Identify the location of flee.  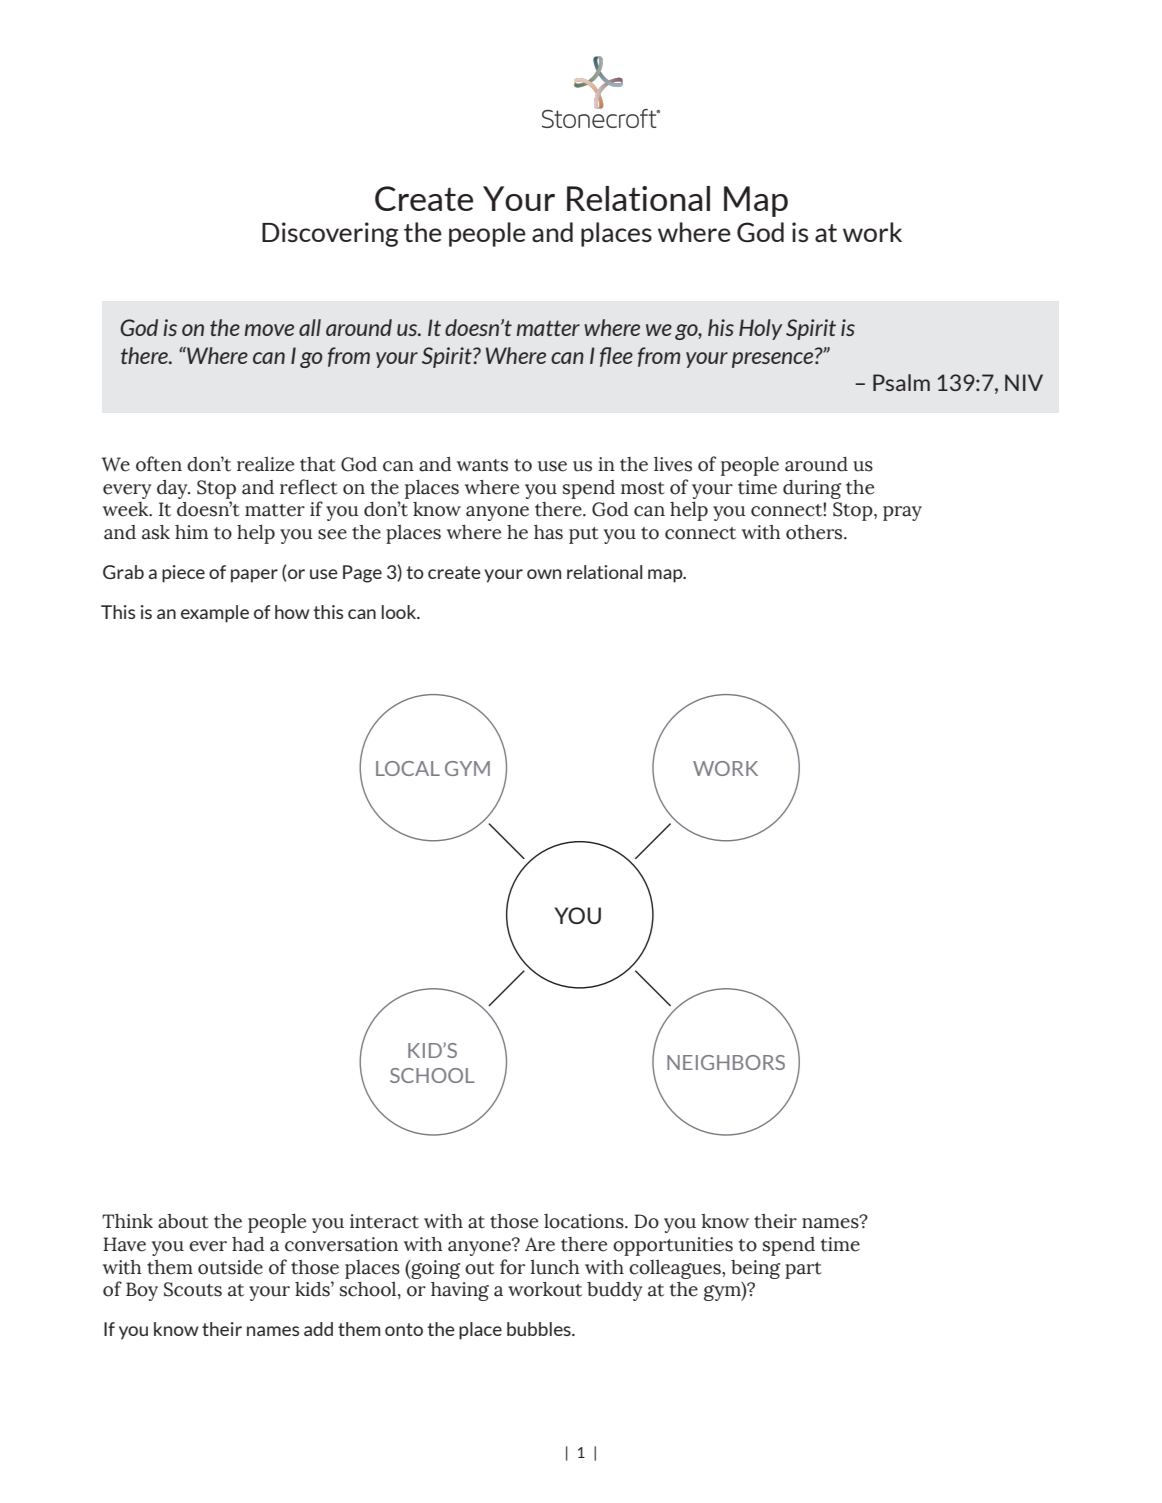
(616, 357).
